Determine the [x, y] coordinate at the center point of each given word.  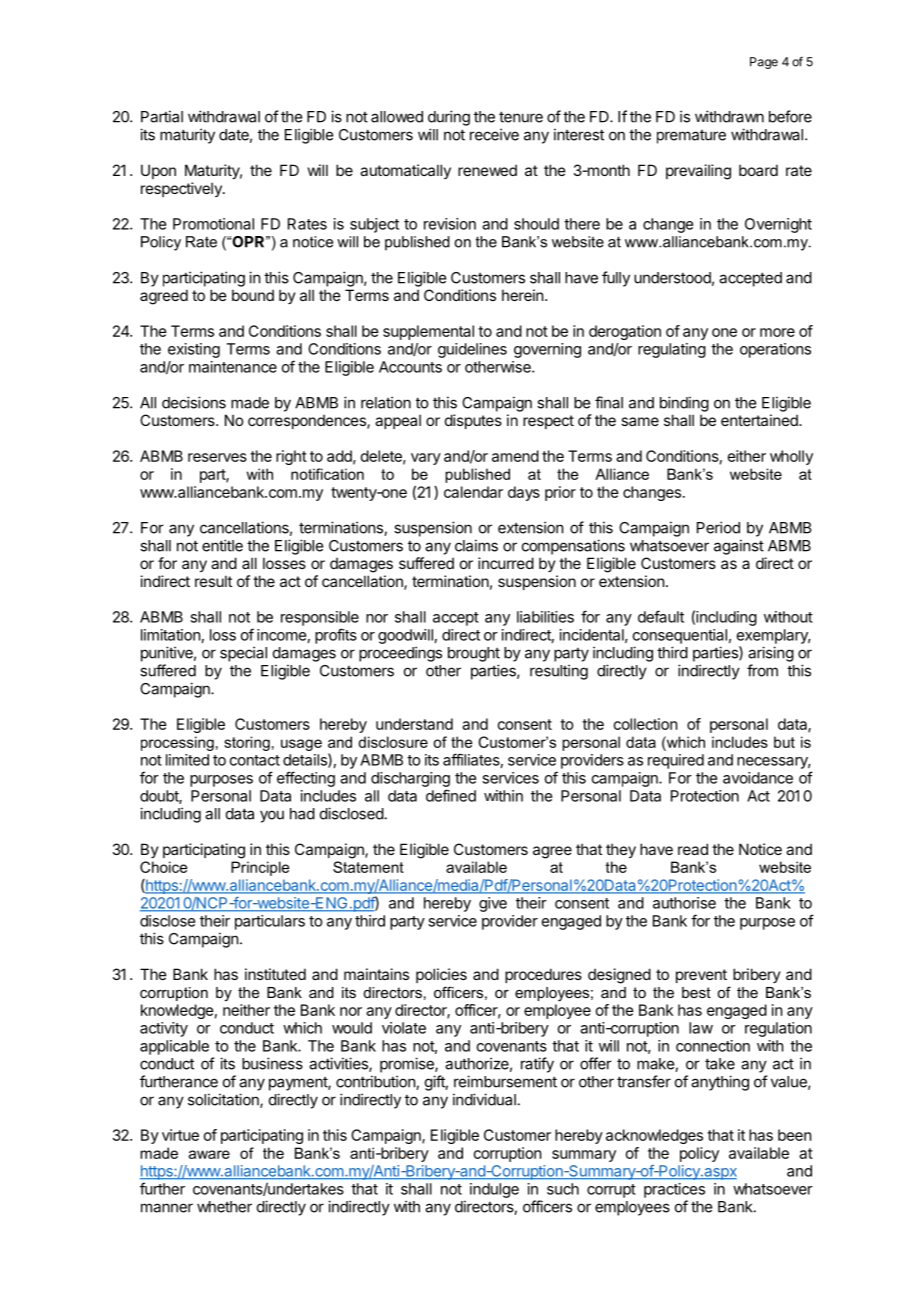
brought [474, 654]
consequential [680, 636]
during [449, 118]
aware [209, 1154]
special [243, 654]
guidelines [472, 350]
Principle [260, 868]
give [493, 904]
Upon [158, 171]
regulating [672, 350]
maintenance [233, 367]
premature [691, 137]
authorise [684, 903]
